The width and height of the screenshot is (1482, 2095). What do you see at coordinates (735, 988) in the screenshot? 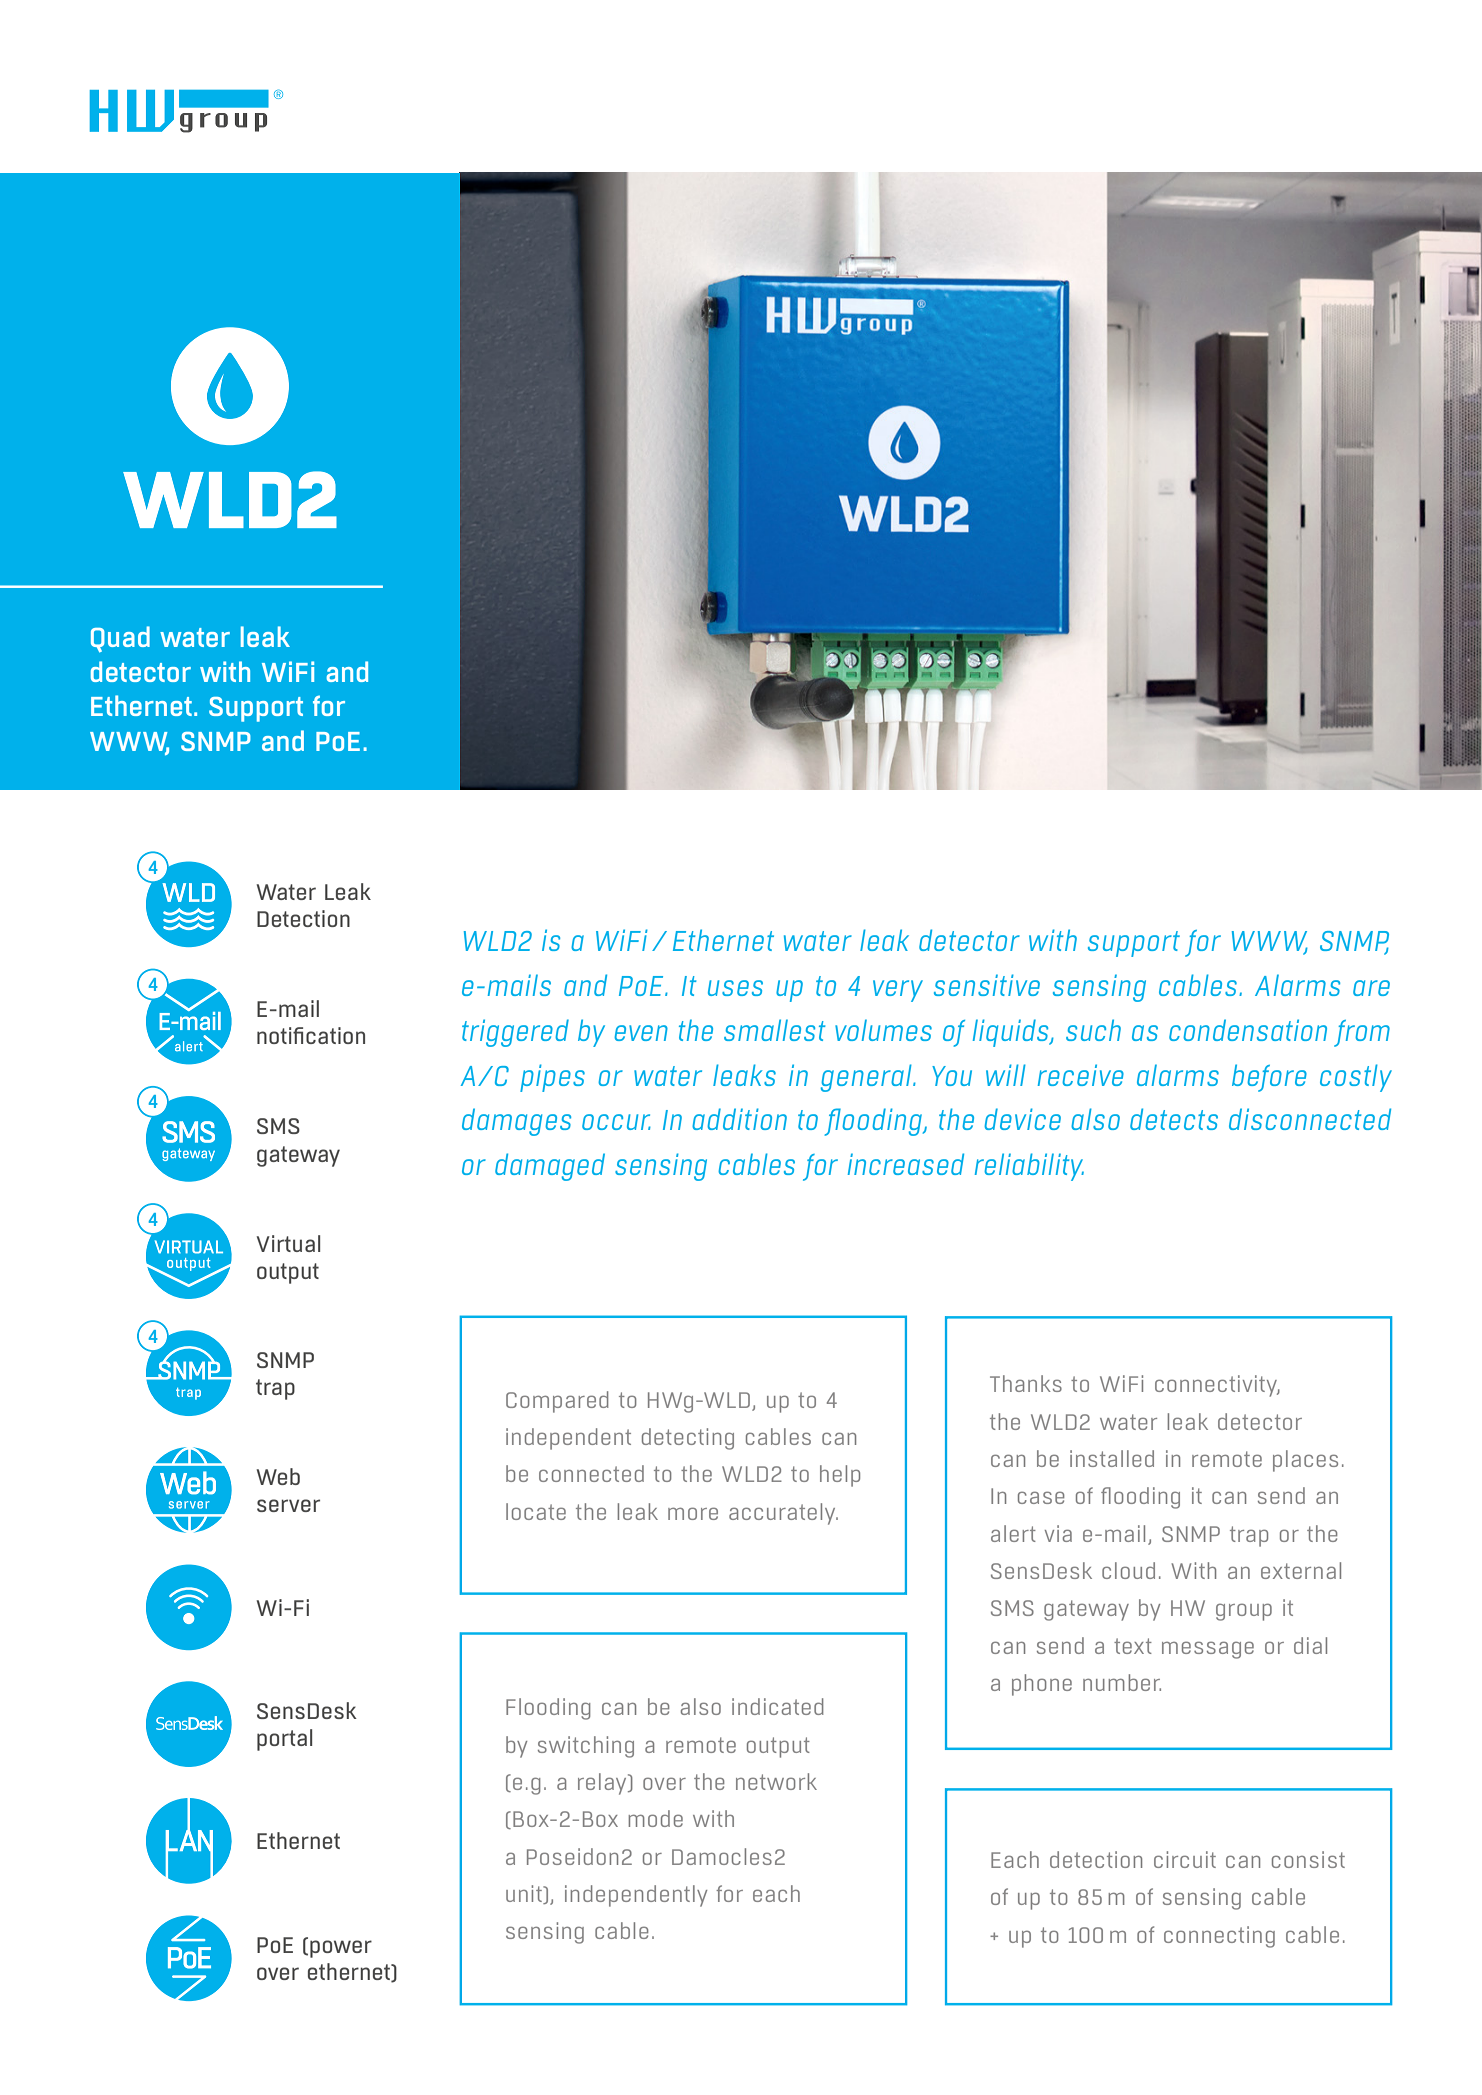
I see `uses` at bounding box center [735, 988].
